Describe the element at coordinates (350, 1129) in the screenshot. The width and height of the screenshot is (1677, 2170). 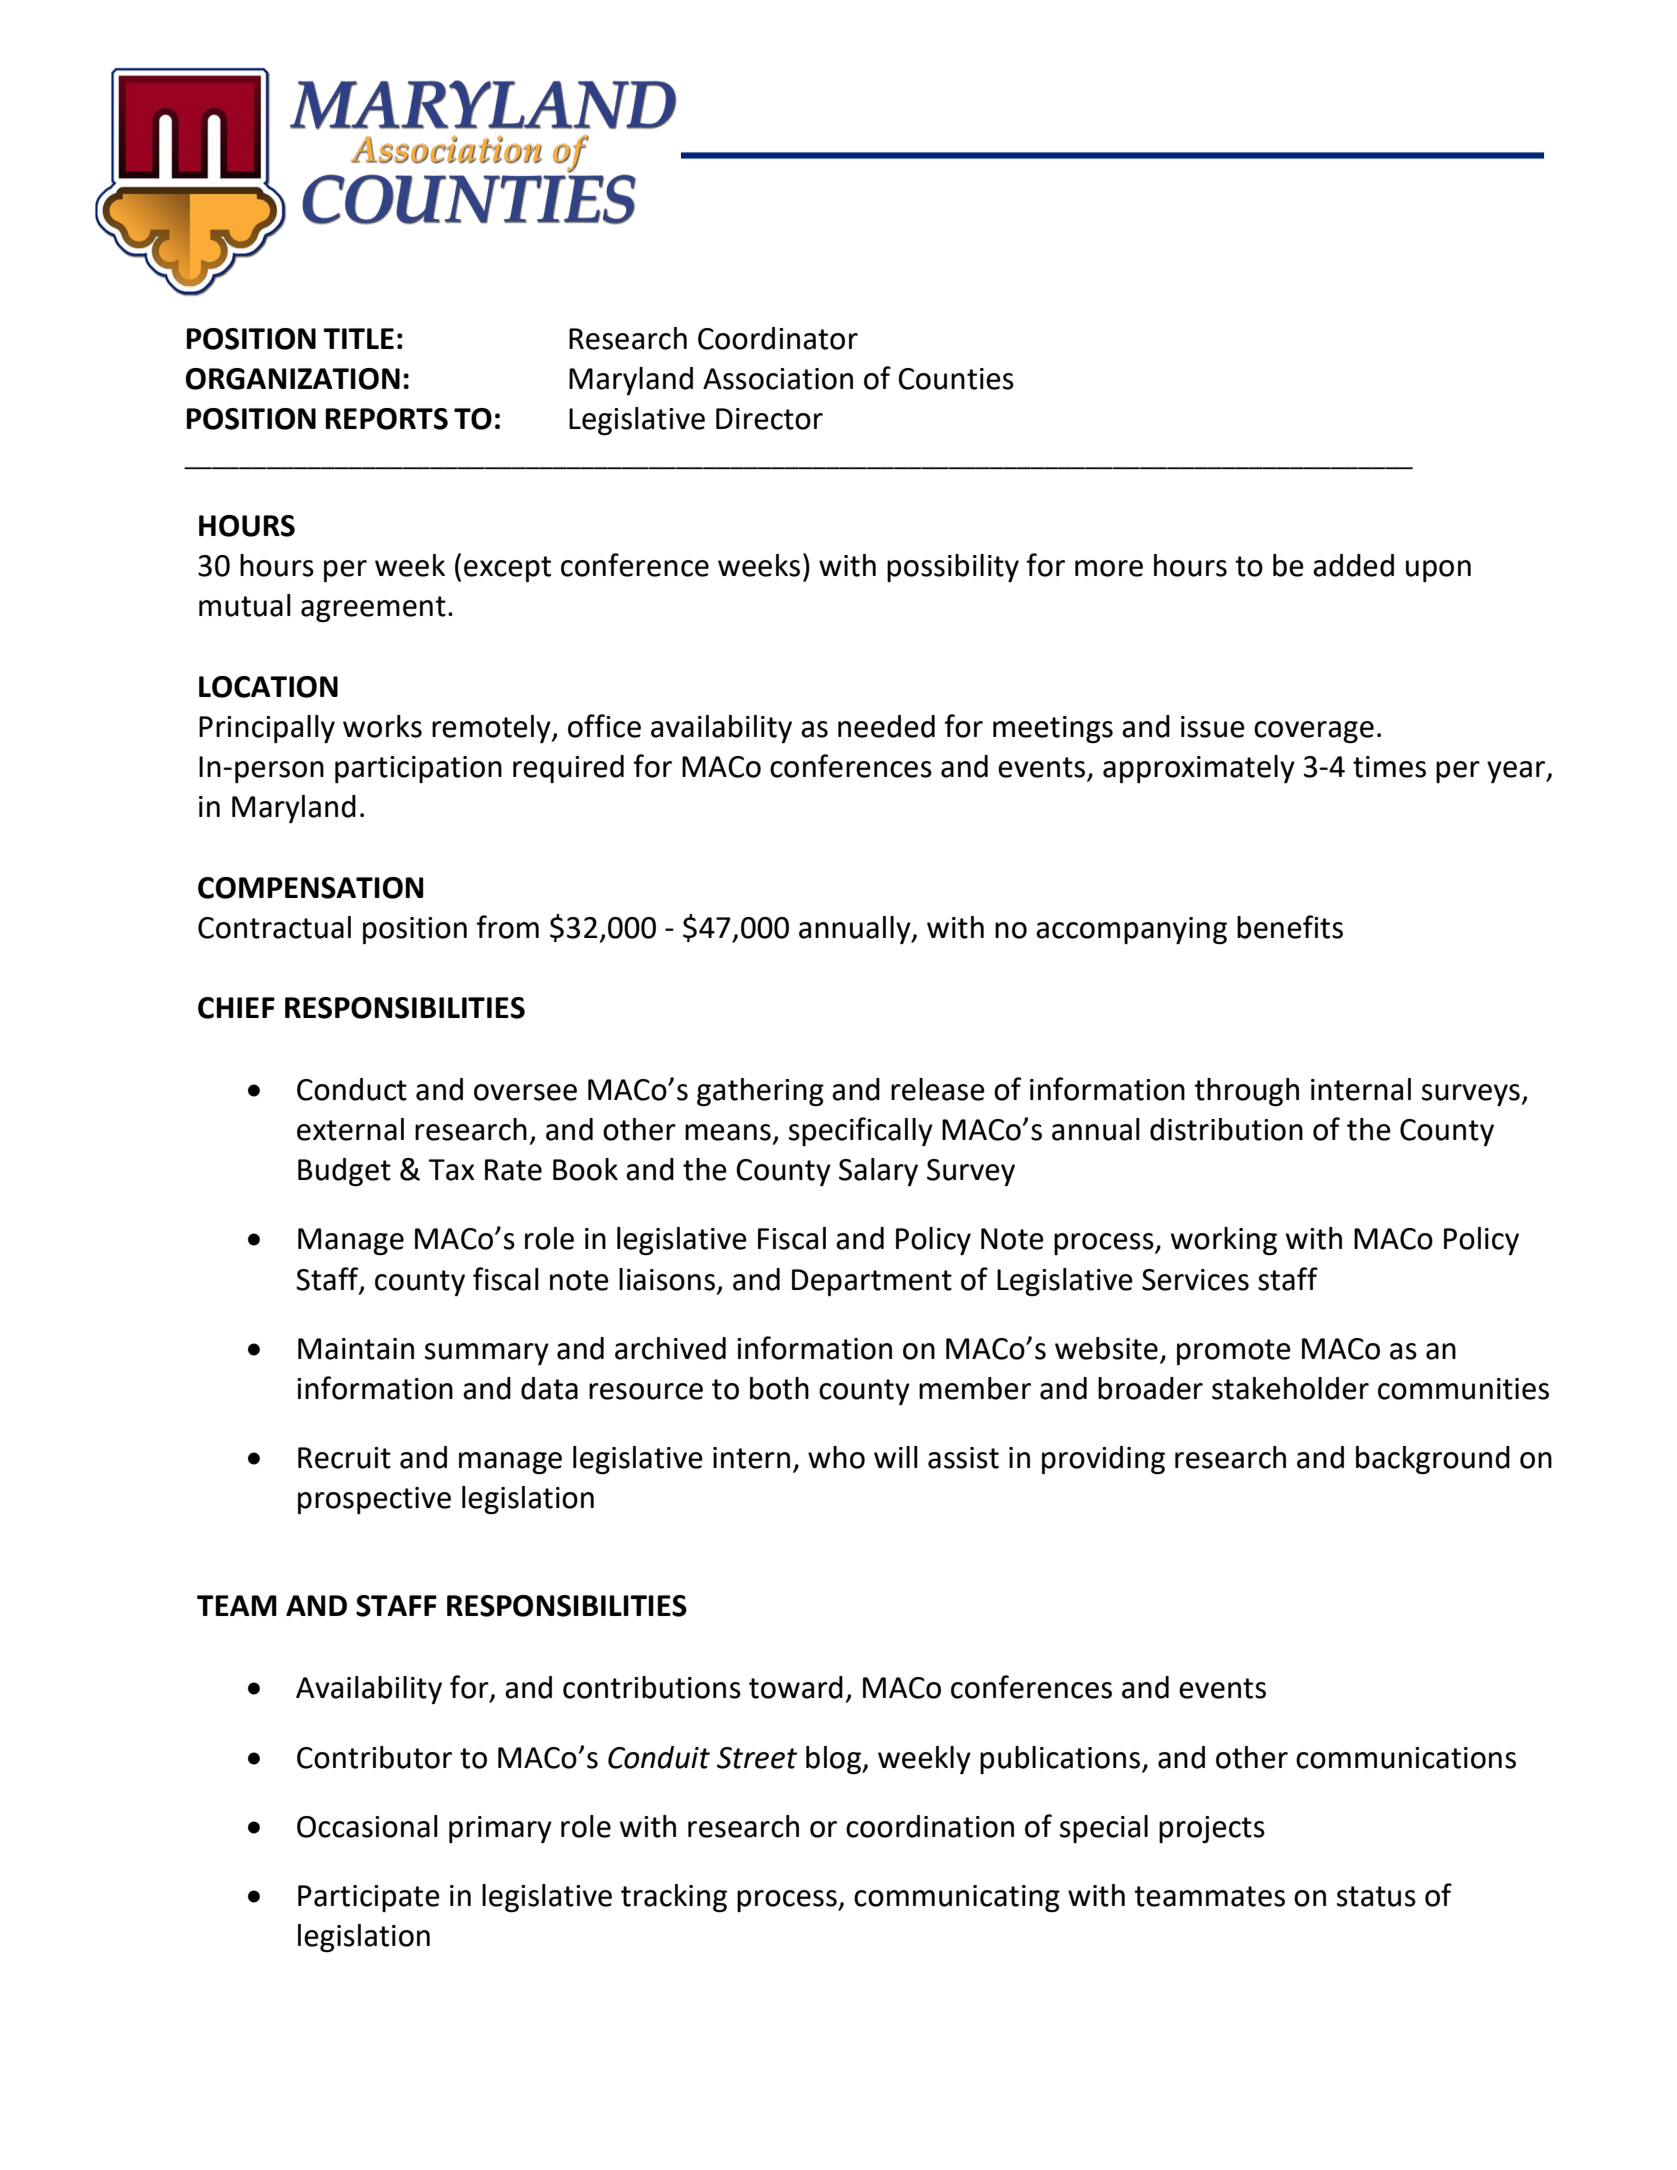
I see `external` at that location.
